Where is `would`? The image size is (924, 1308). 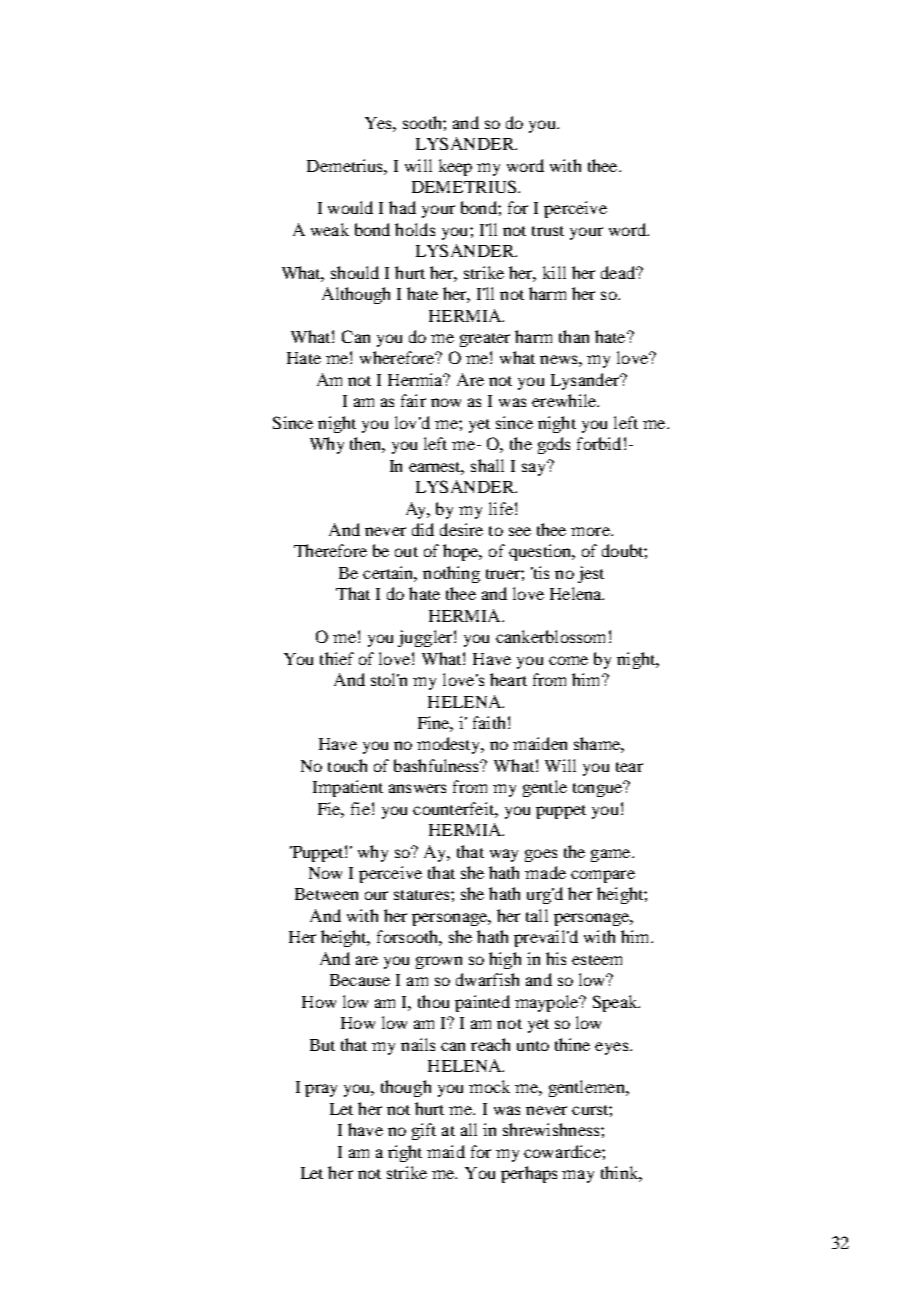
would is located at coordinates (350, 207).
